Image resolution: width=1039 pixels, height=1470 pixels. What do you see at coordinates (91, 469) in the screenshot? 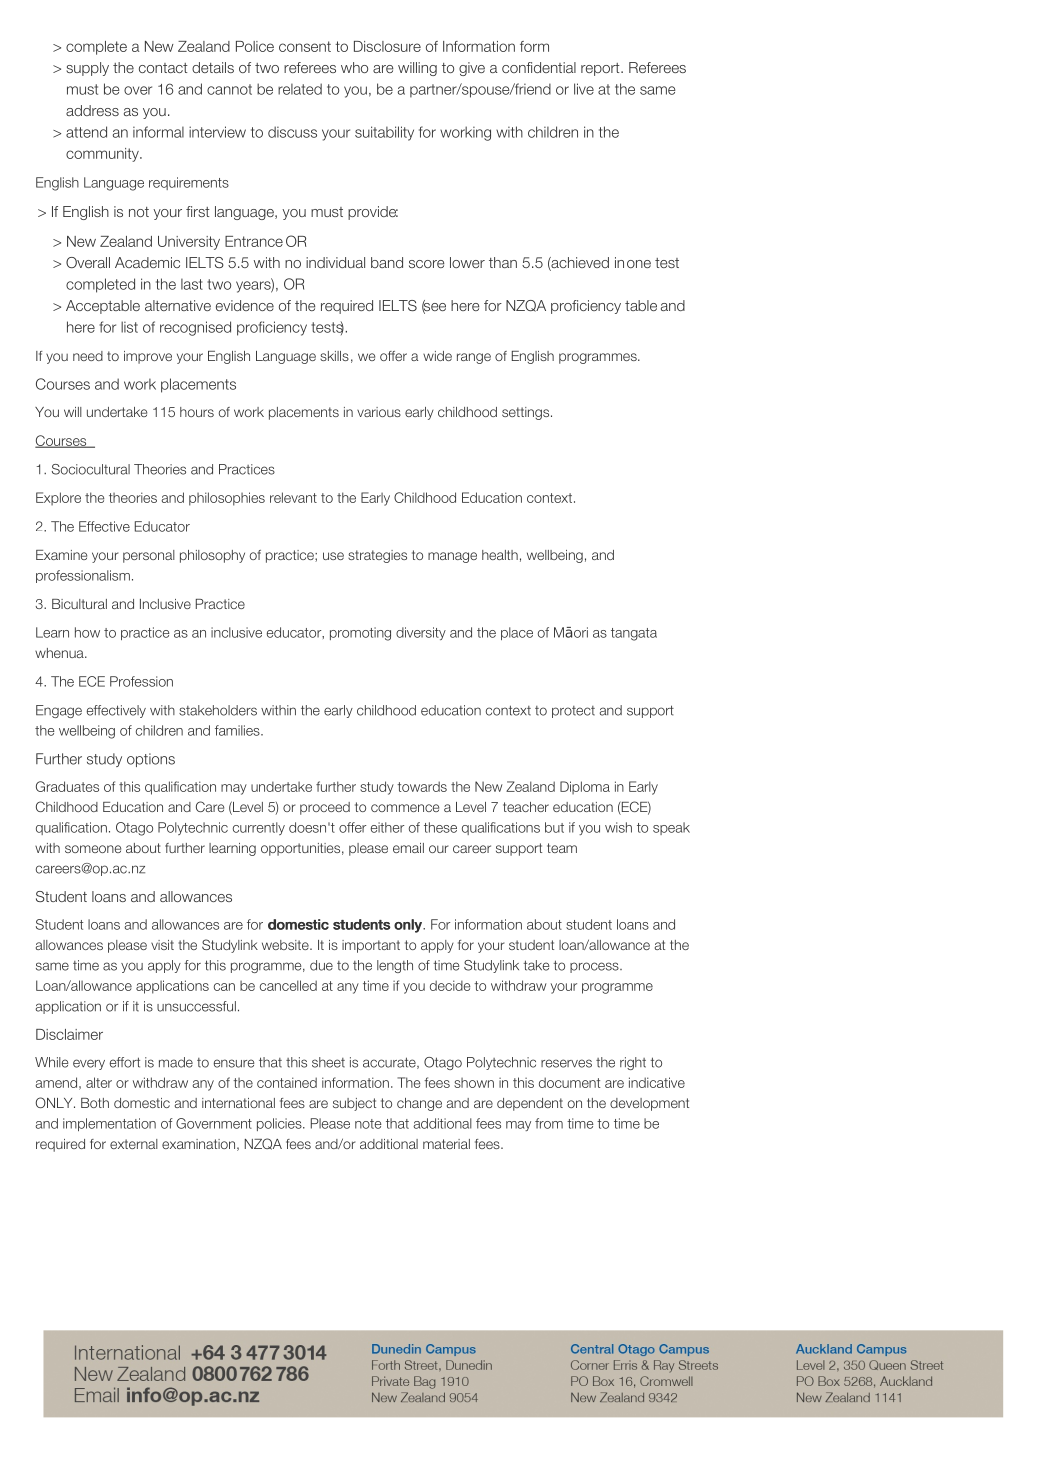
I see `Sociocultural` at bounding box center [91, 469].
